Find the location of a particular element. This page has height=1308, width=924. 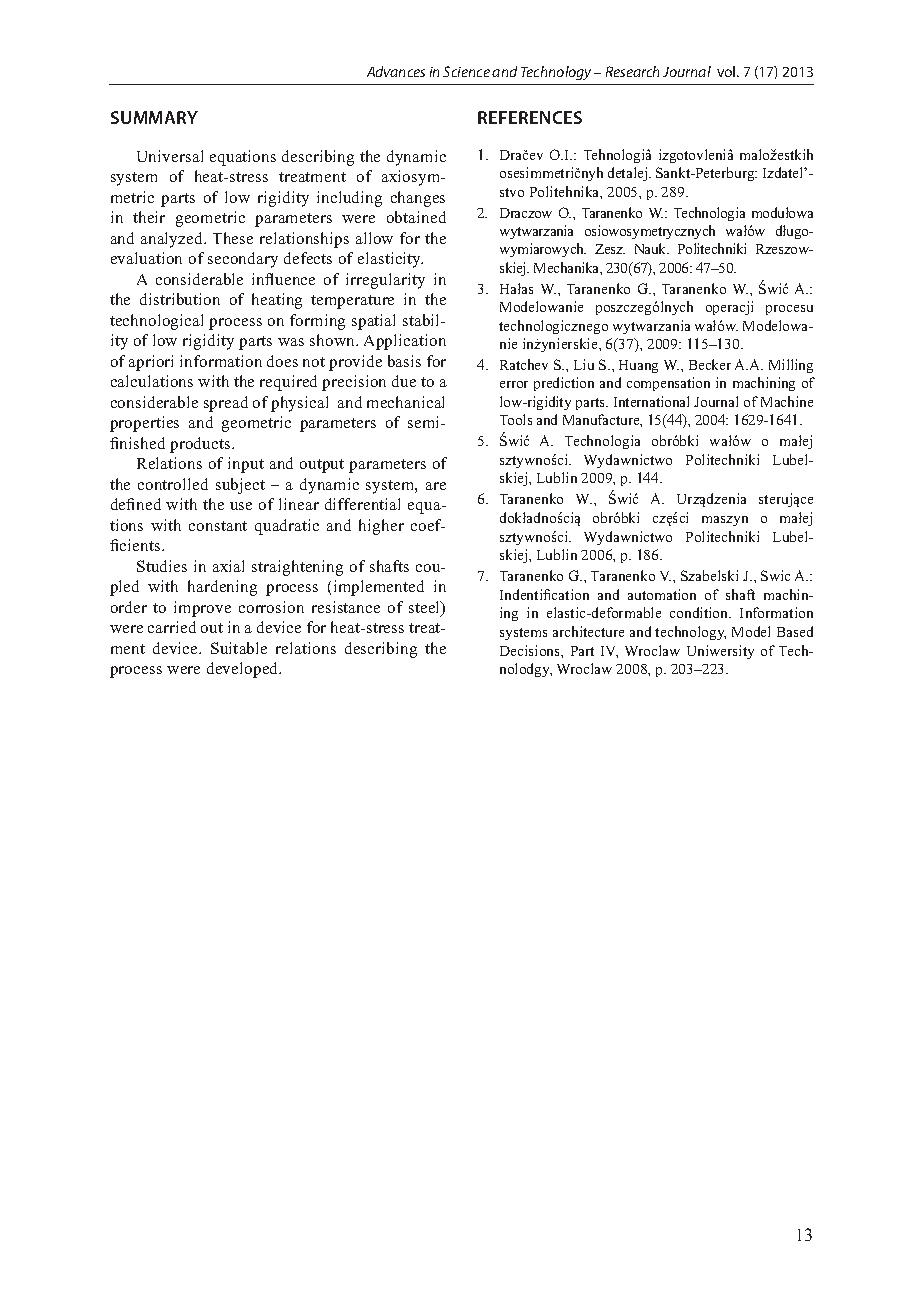

Becker is located at coordinates (710, 364).
